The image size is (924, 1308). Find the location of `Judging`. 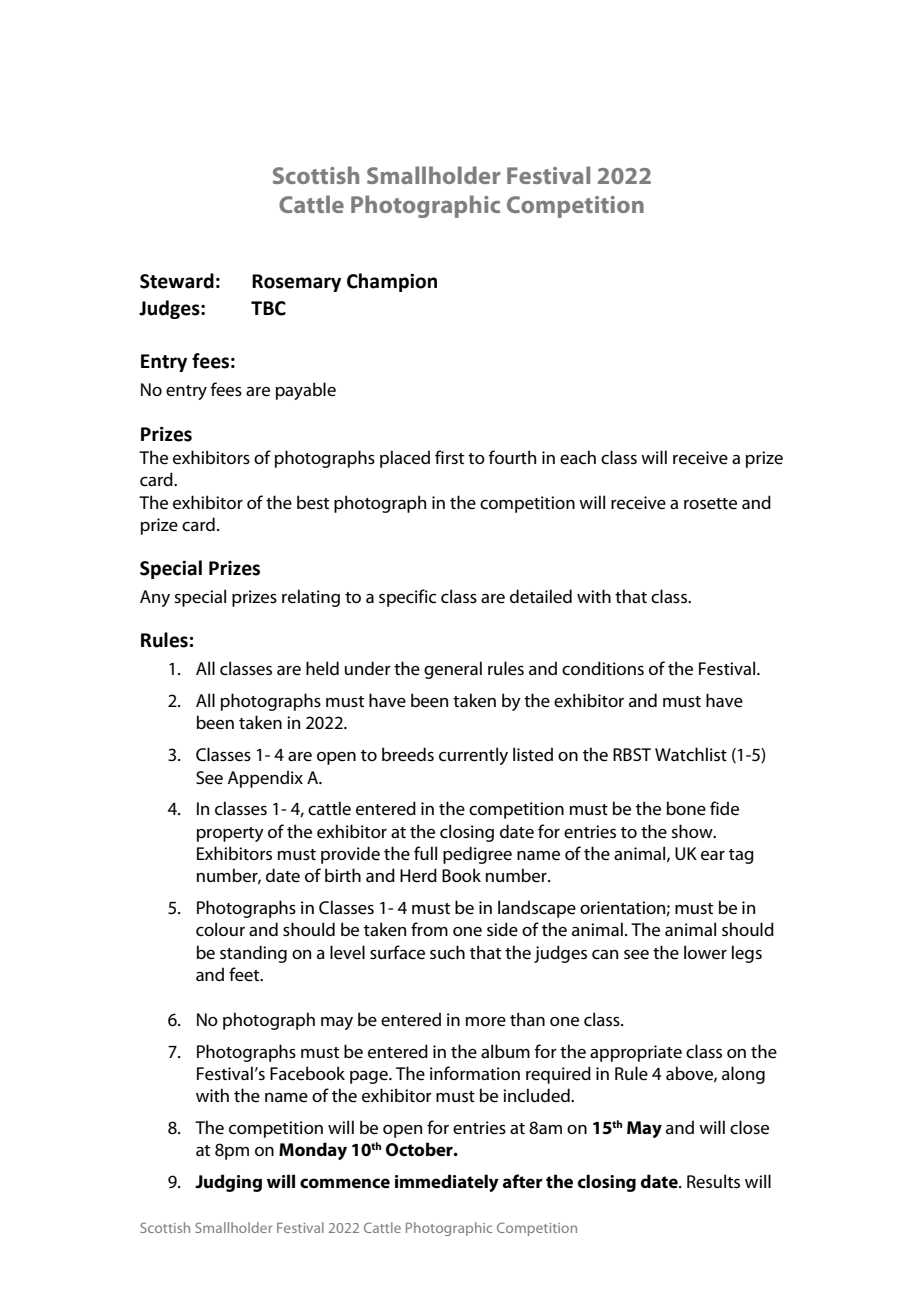

Judging is located at coordinates (228, 1183).
